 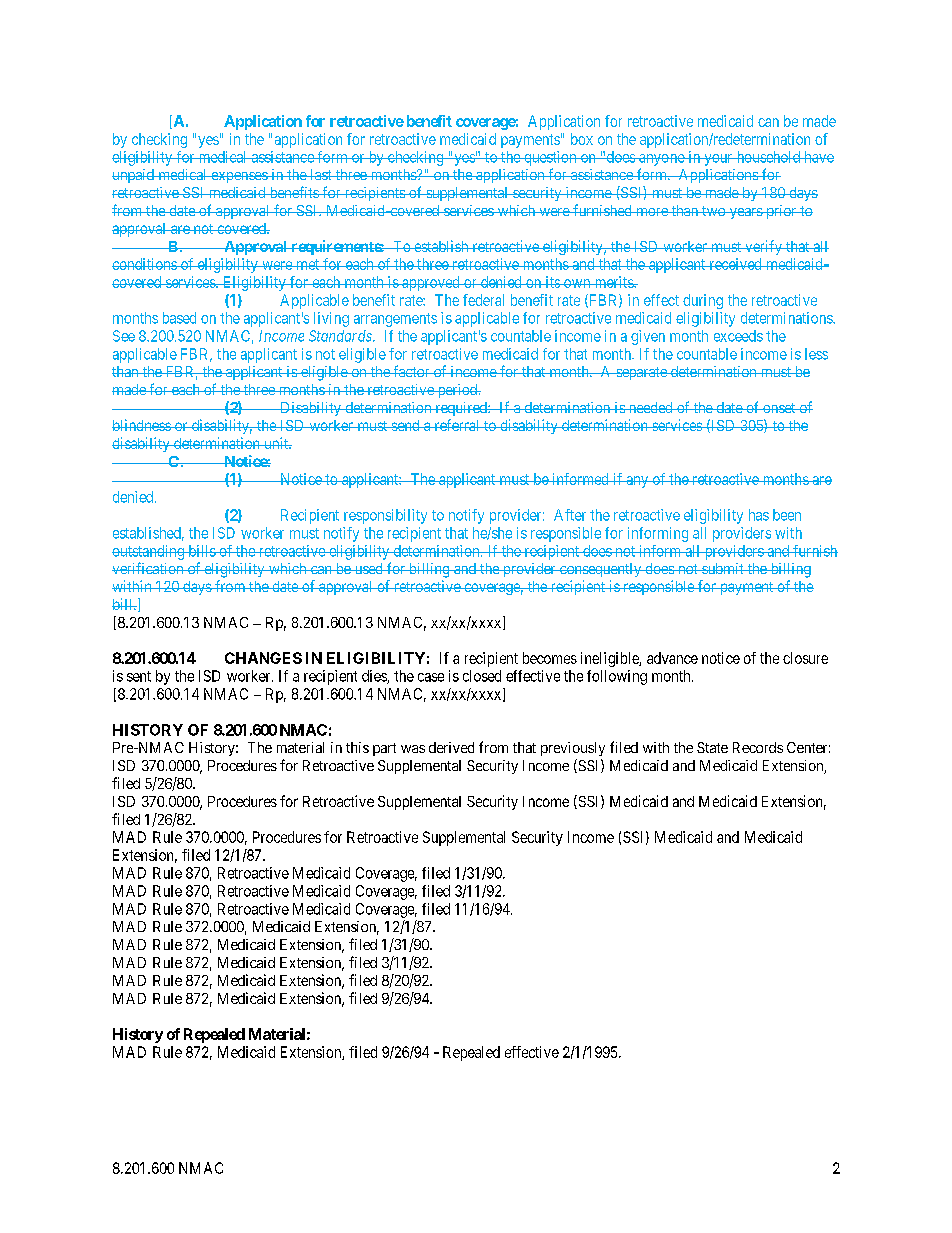 What do you see at coordinates (718, 160) in the screenshot?
I see `your` at bounding box center [718, 160].
